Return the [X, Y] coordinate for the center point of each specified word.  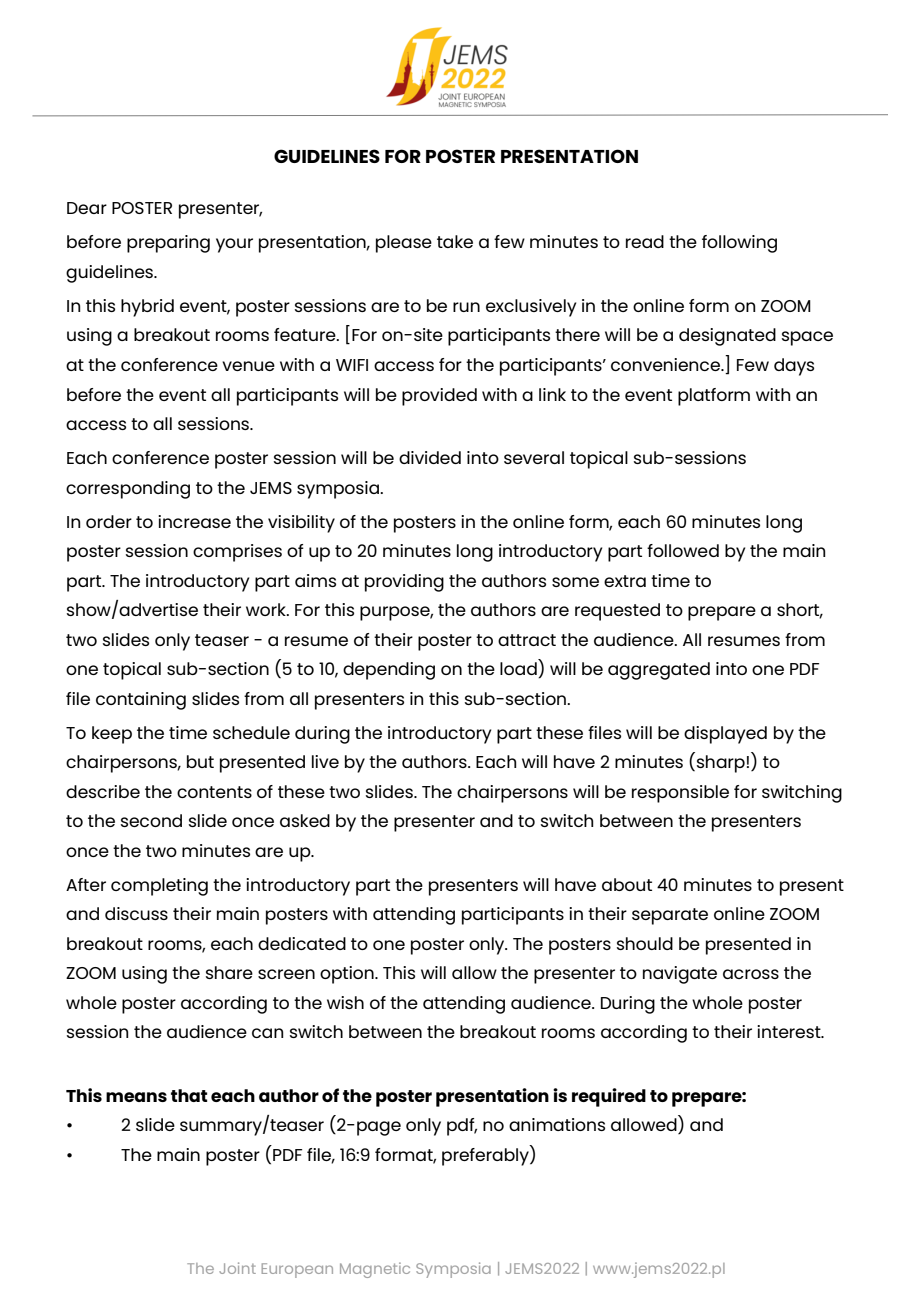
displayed [725, 735]
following [739, 244]
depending [389, 671]
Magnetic [375, 1270]
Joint [237, 1268]
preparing [168, 244]
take [455, 241]
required [609, 1097]
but [200, 761]
